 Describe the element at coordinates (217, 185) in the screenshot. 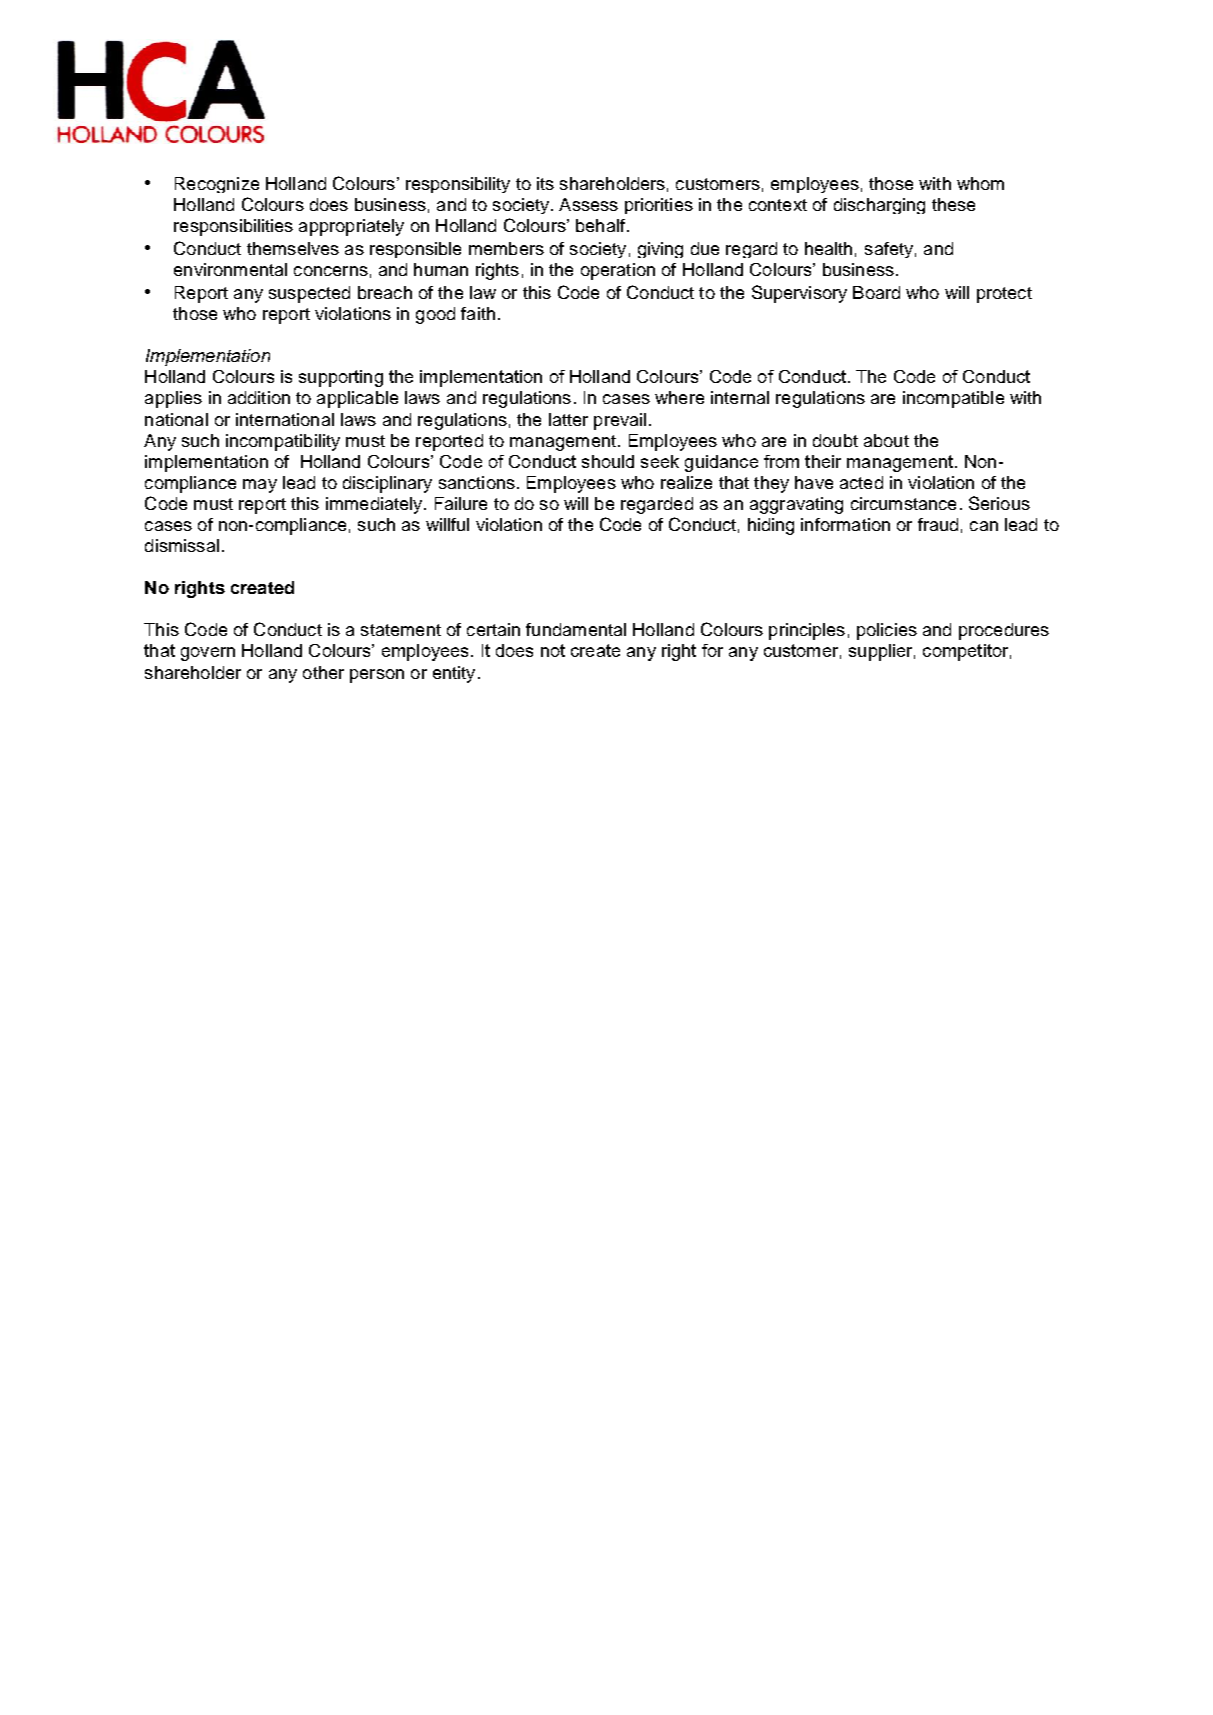

I see `Recognize` at that location.
